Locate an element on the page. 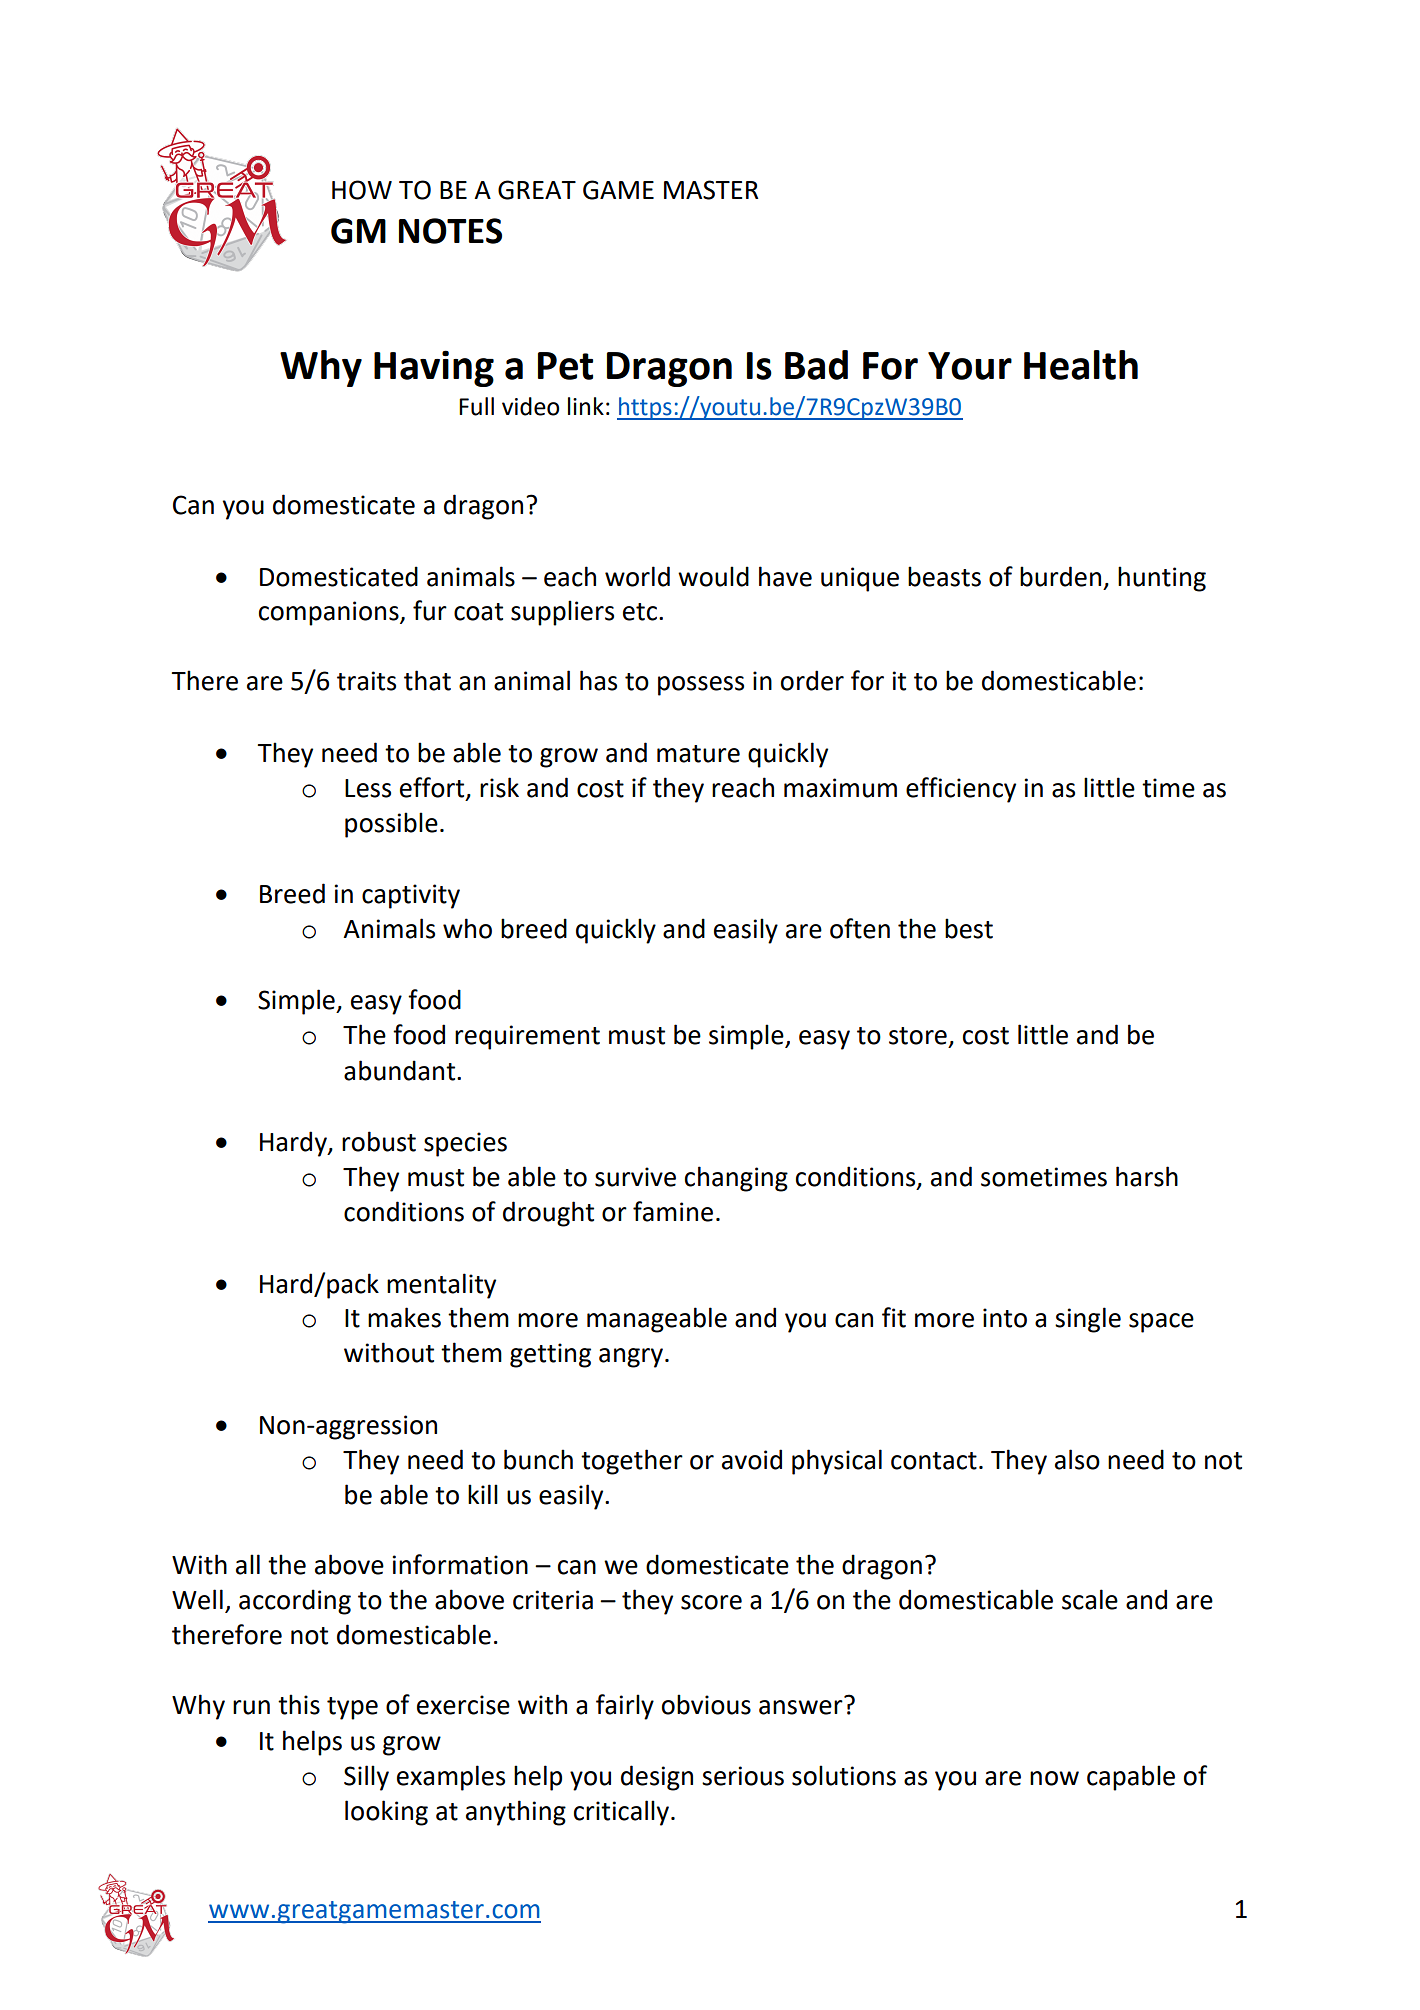 The height and width of the page is (2010, 1420). Health is located at coordinates (1081, 365).
